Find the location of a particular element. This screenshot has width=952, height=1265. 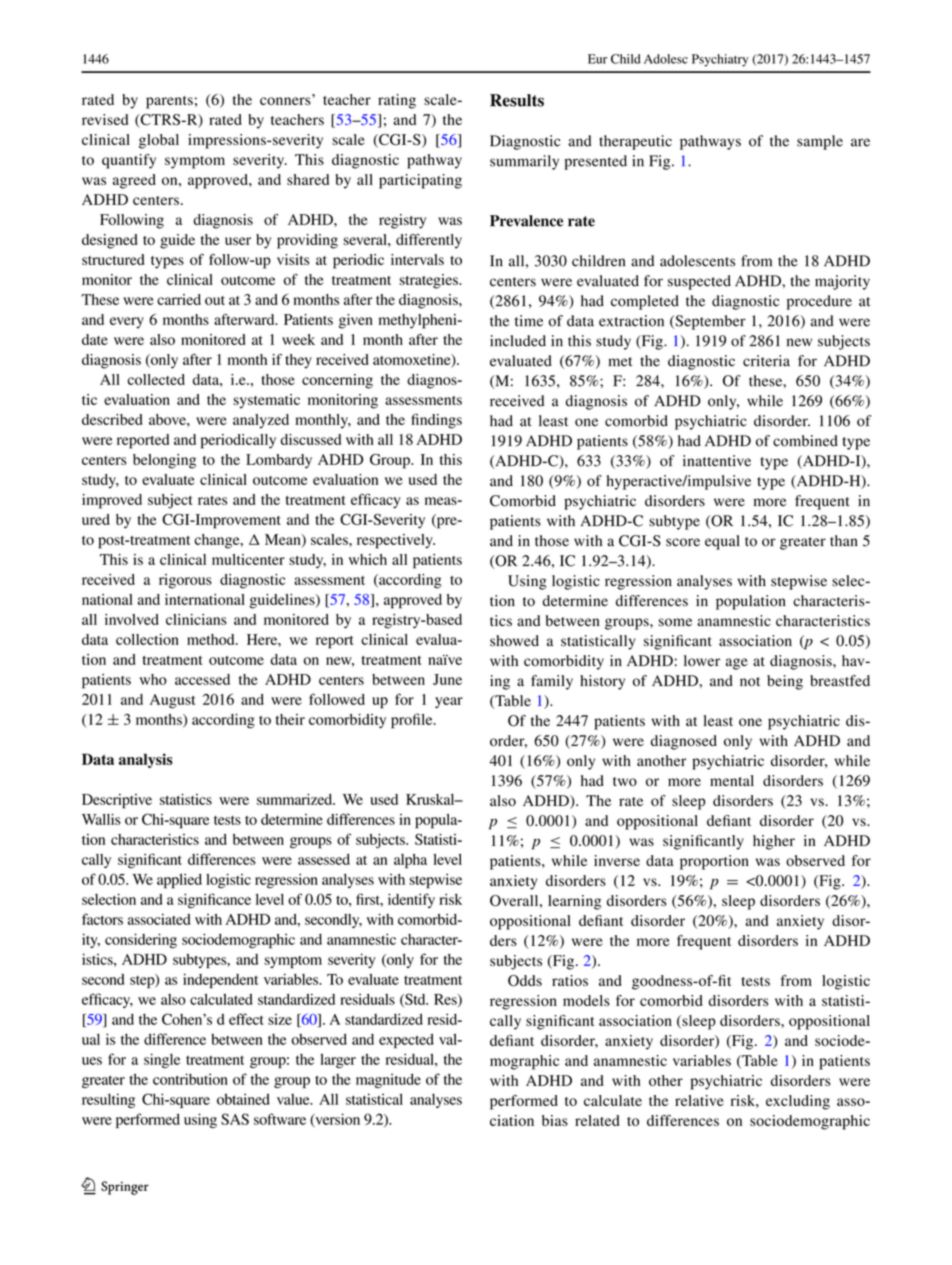

mental is located at coordinates (732, 780).
